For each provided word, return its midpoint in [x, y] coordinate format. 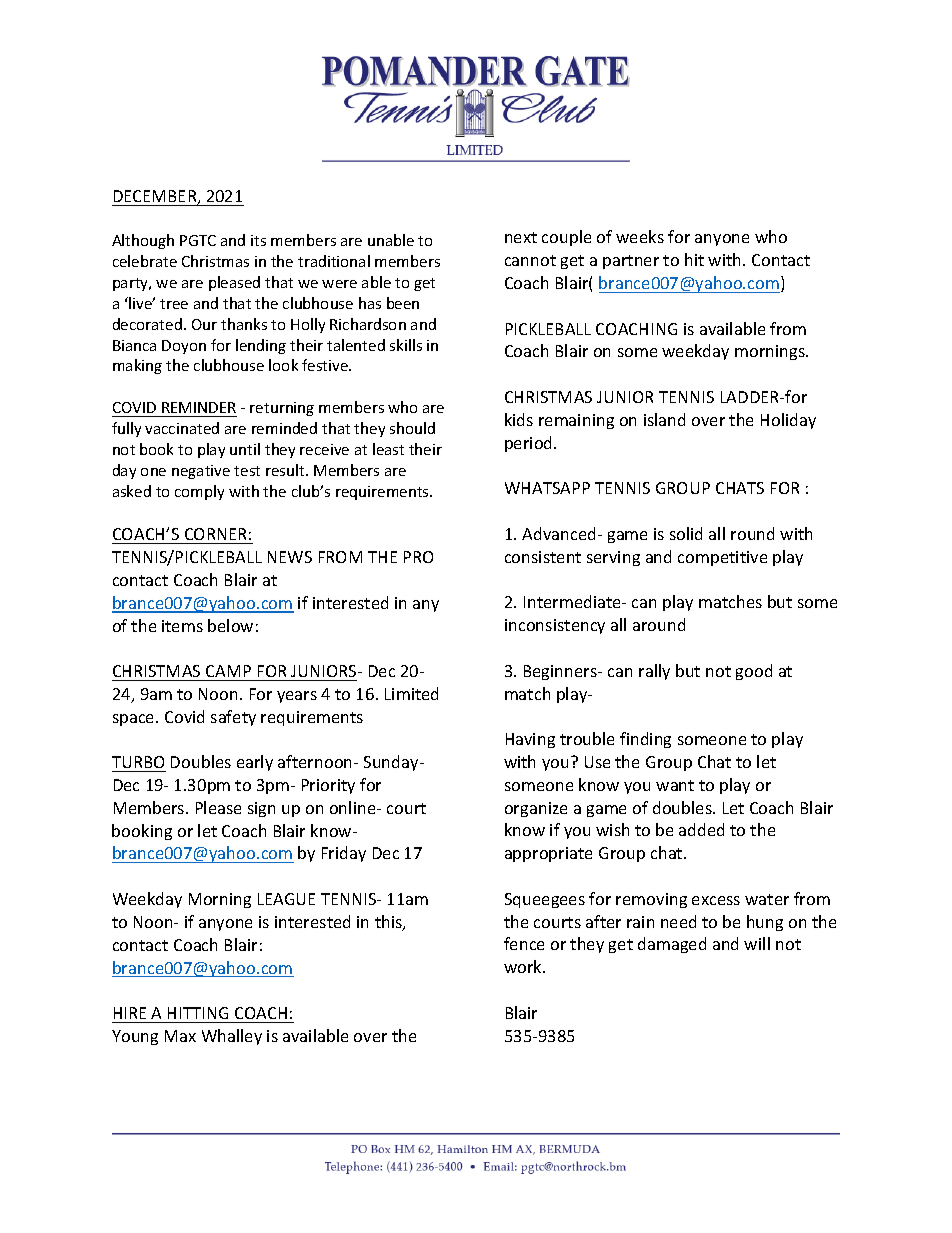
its [258, 240]
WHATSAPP [547, 488]
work [524, 966]
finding [645, 740]
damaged [672, 945]
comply [199, 492]
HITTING [198, 1013]
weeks [640, 236]
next [521, 237]
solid [686, 533]
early [255, 763]
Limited [411, 693]
